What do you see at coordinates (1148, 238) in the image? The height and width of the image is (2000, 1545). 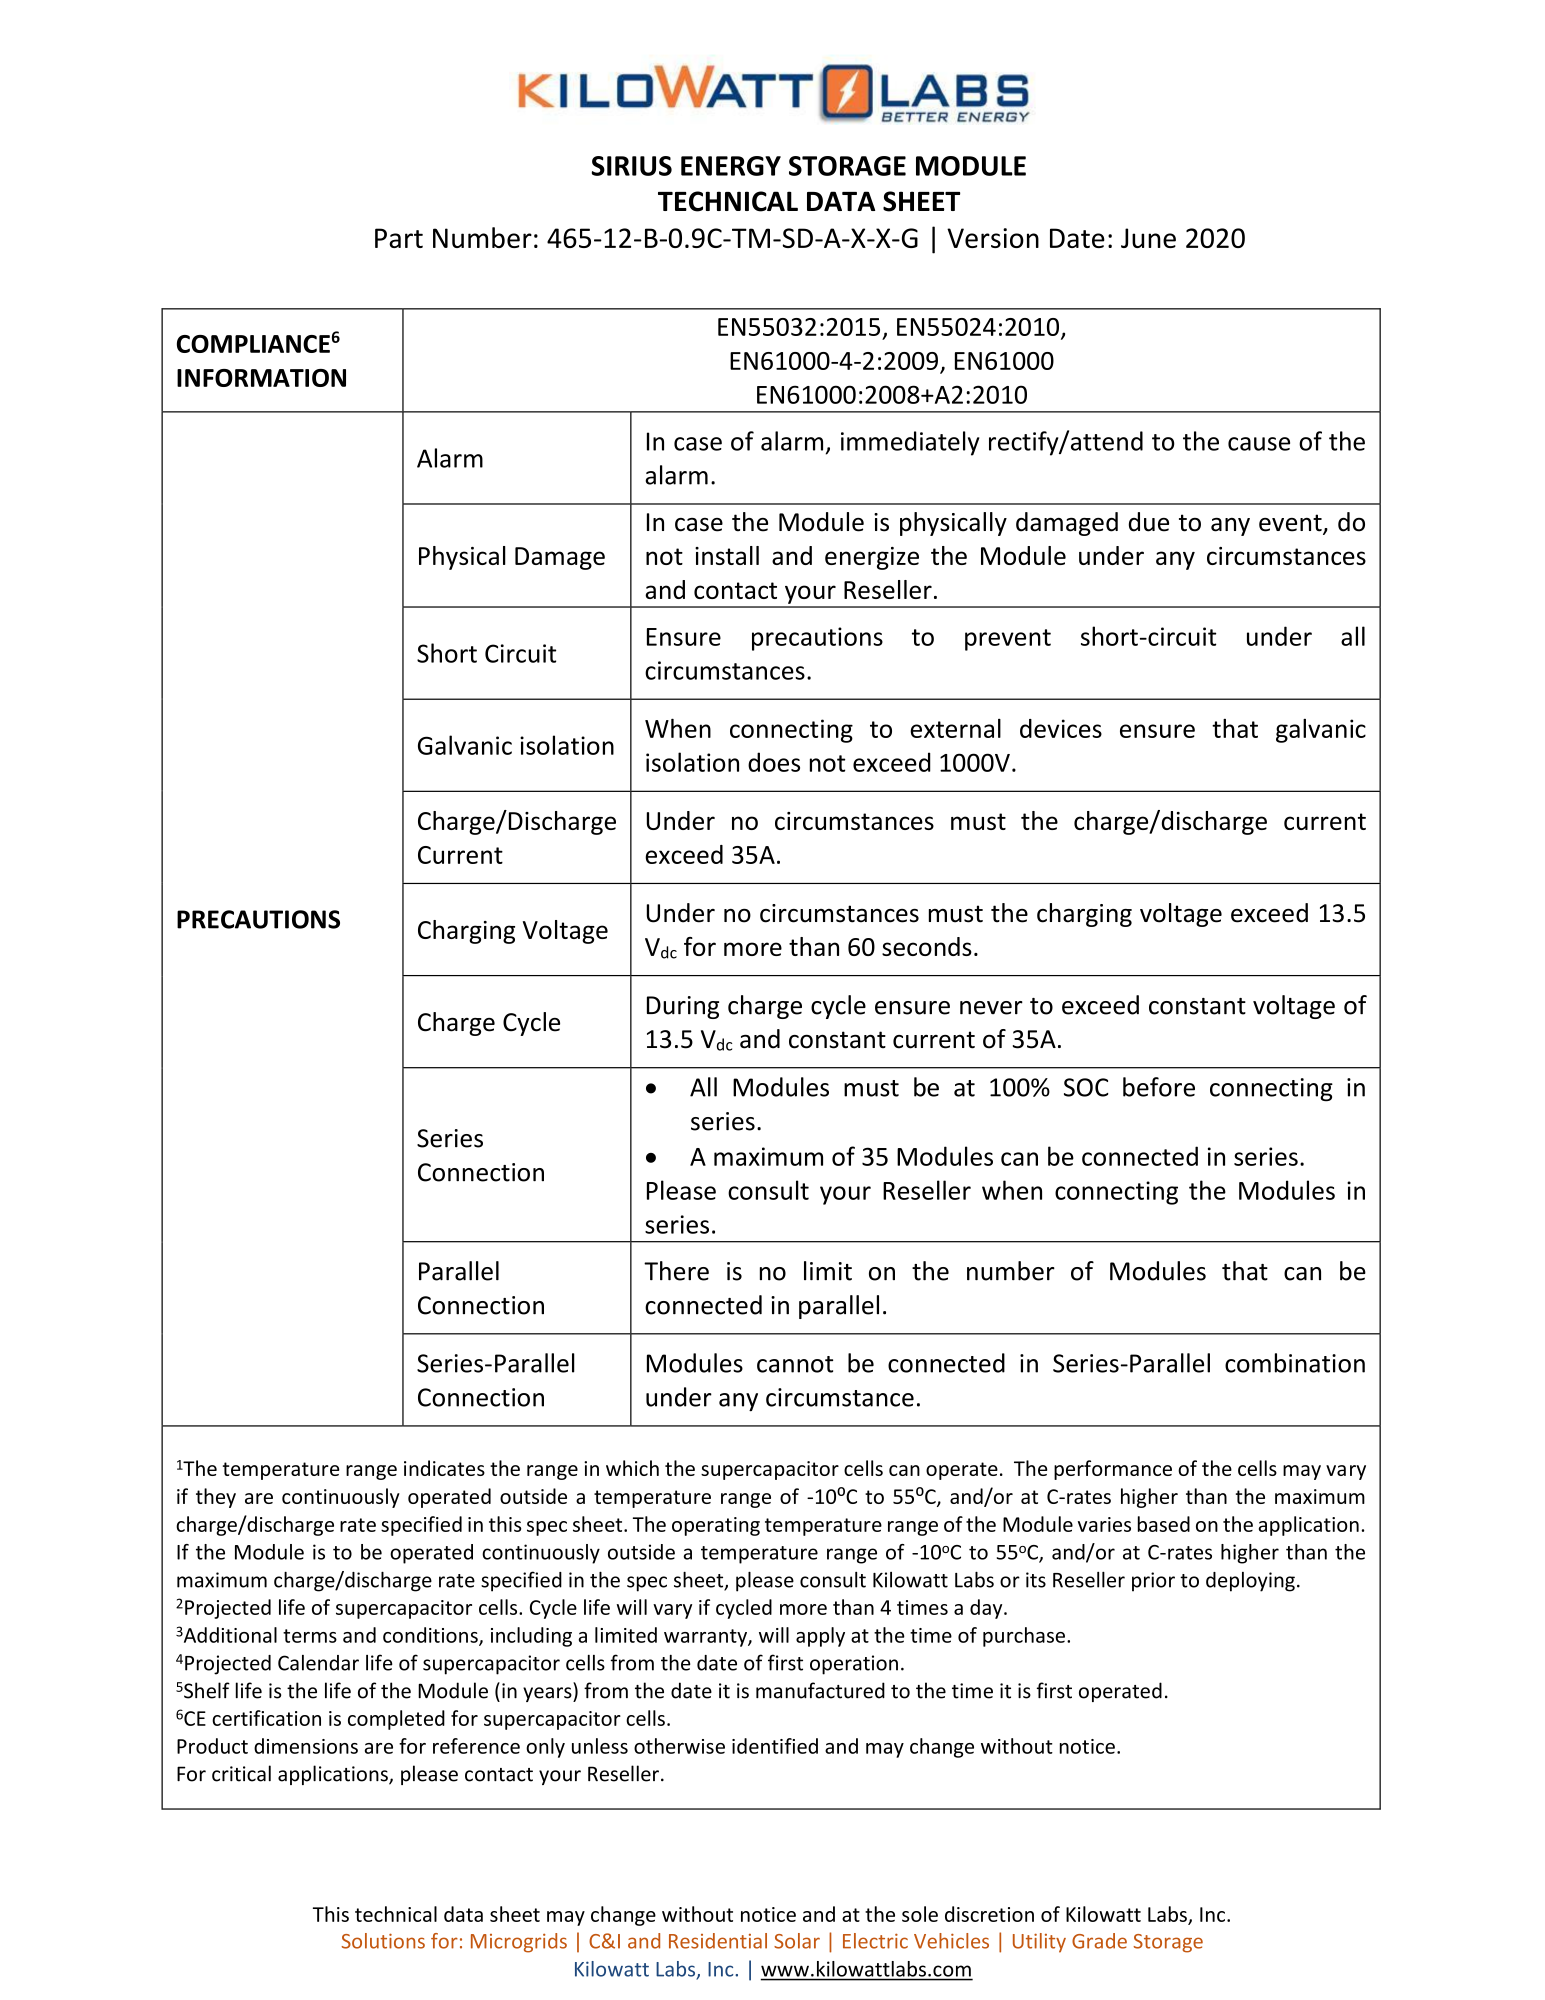 I see `June` at bounding box center [1148, 238].
